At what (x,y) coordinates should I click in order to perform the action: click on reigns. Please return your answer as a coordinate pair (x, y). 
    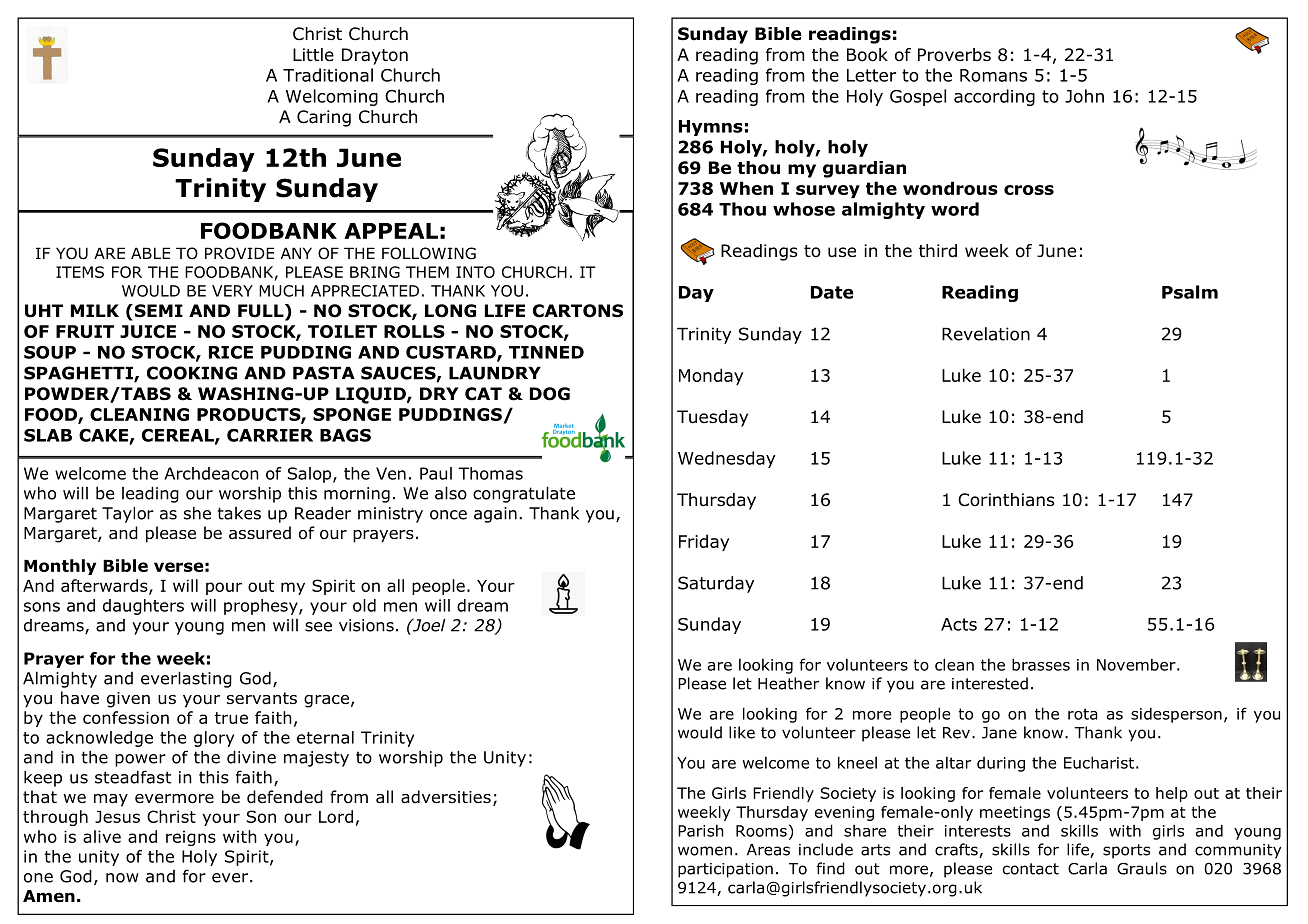
    Looking at the image, I should click on (191, 838).
